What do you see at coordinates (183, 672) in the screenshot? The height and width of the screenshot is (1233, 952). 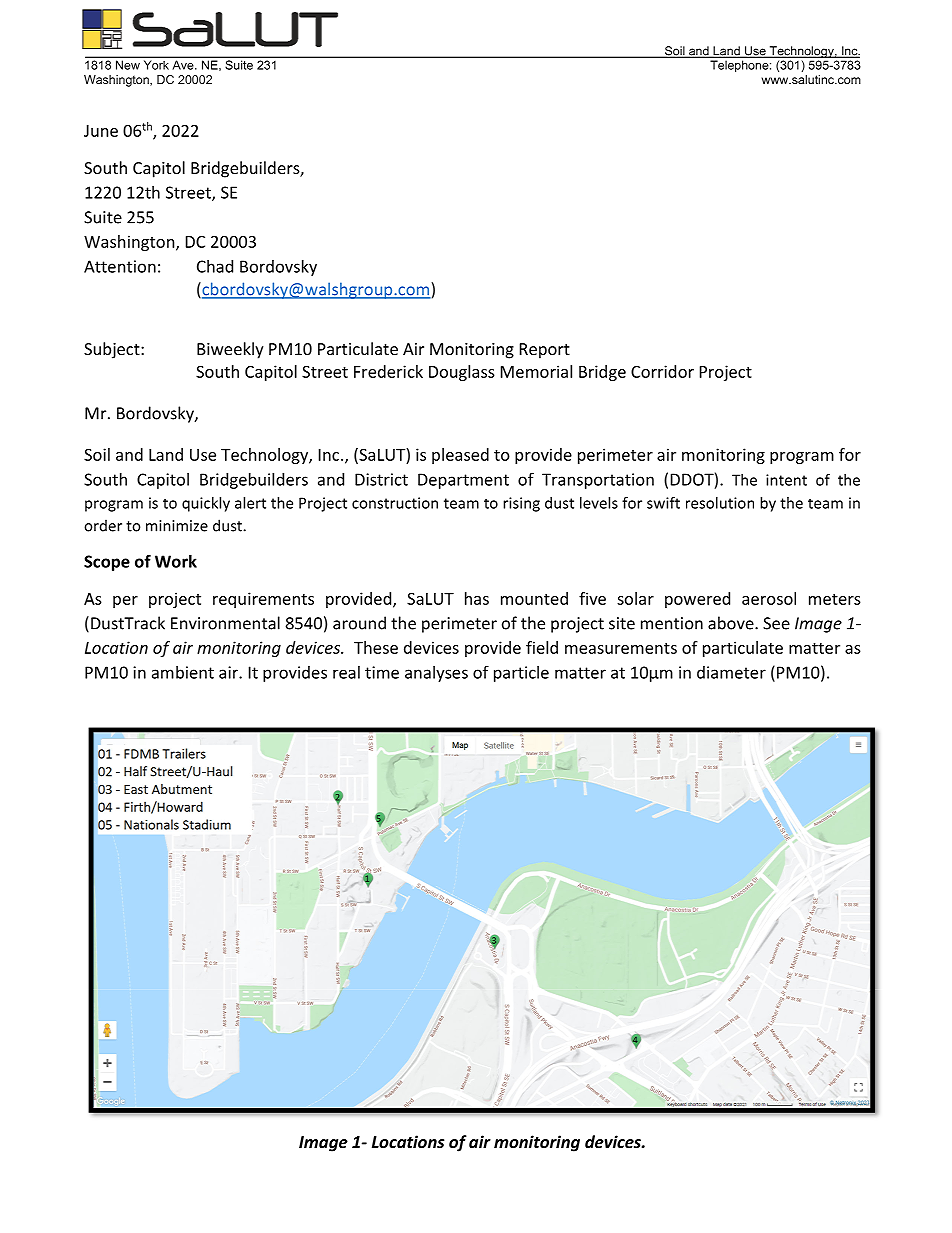 I see `ambient` at bounding box center [183, 672].
